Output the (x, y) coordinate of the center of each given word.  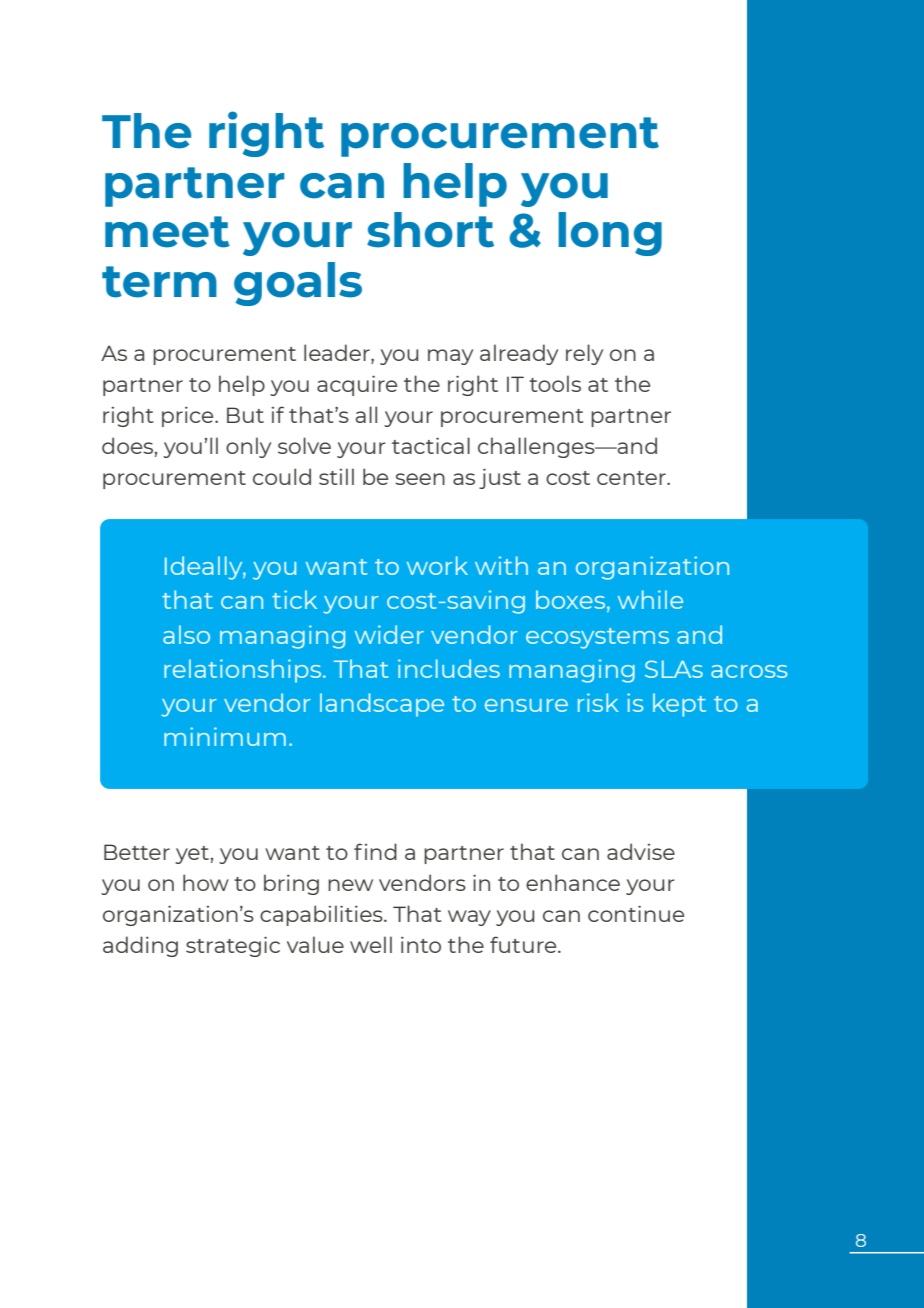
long (610, 234)
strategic (233, 946)
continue (636, 913)
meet (167, 232)
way (469, 918)
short (430, 230)
